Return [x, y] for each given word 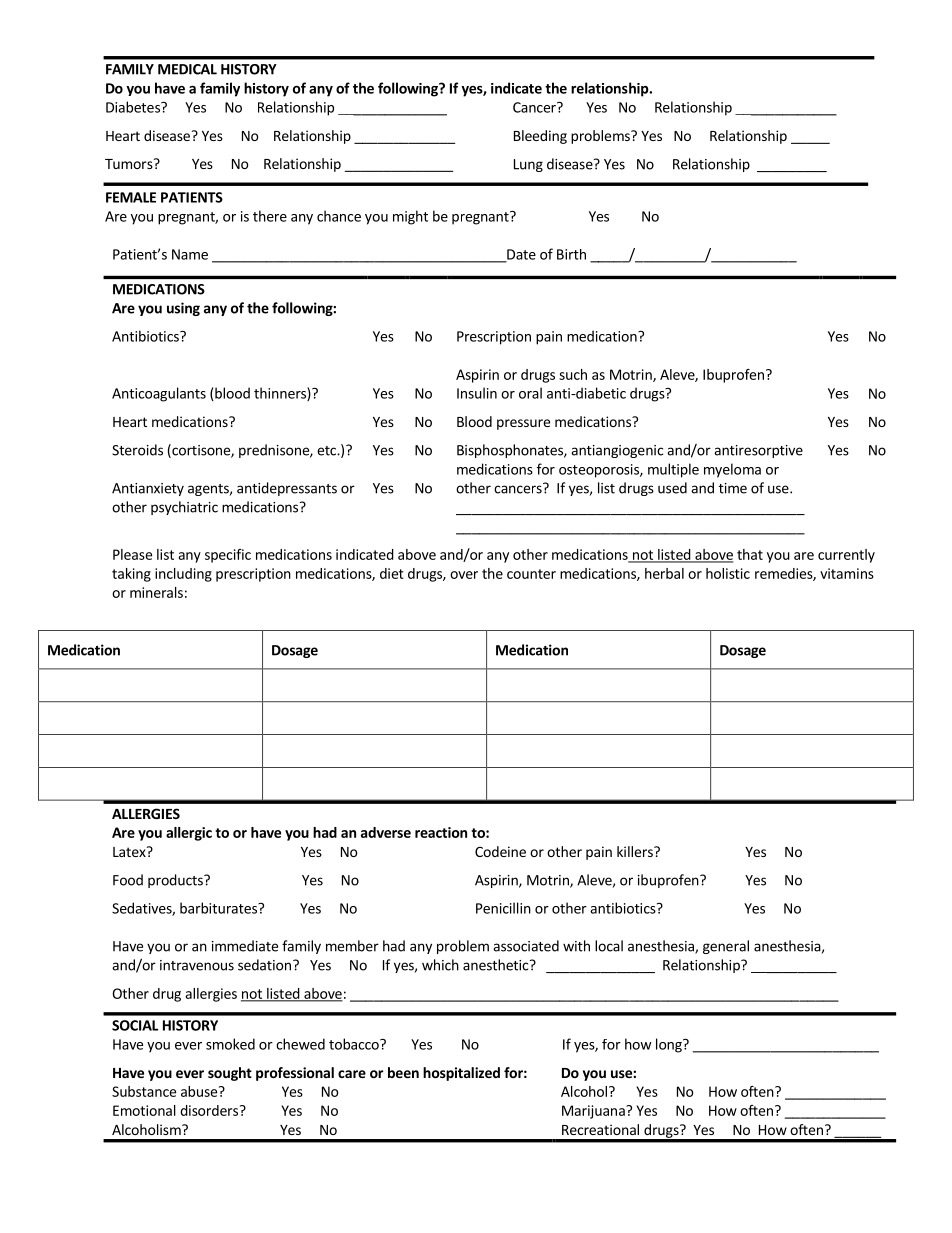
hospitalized [461, 1074]
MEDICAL [187, 69]
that [750, 554]
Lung [528, 165]
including [183, 575]
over [464, 575]
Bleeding [540, 137]
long [670, 1045]
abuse [199, 1091]
